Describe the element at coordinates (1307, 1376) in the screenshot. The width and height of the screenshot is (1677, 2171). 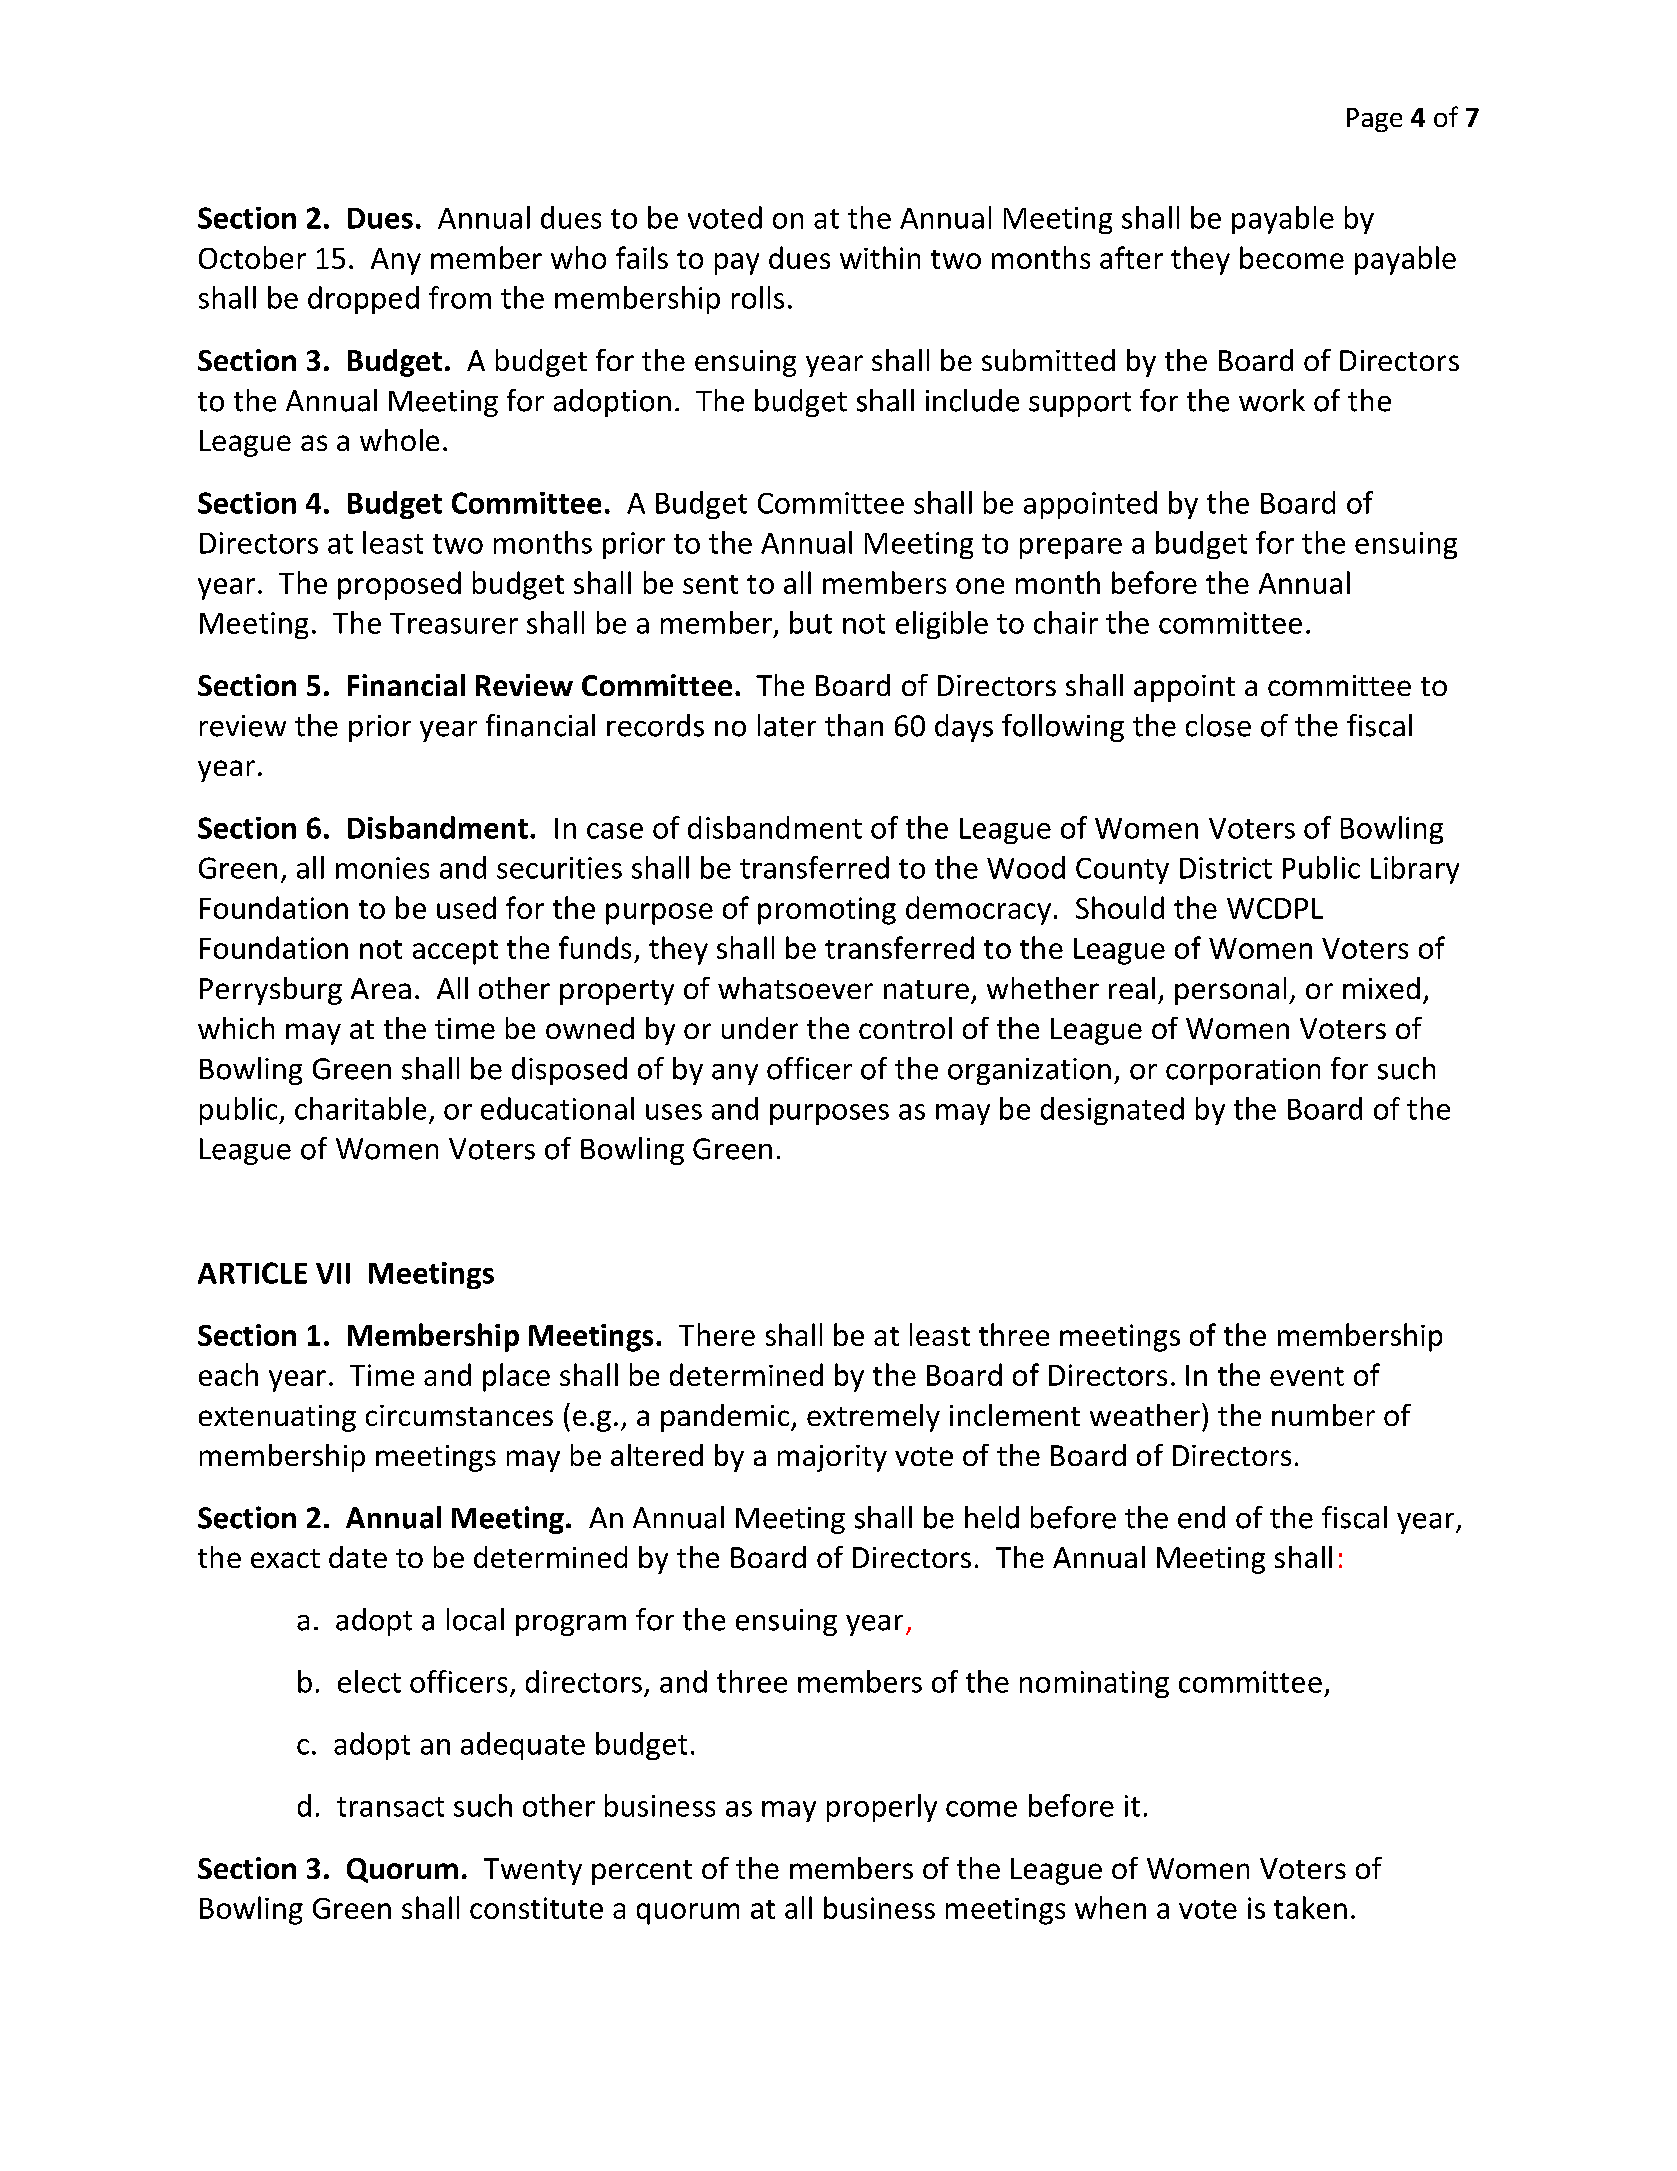
I see `event` at that location.
